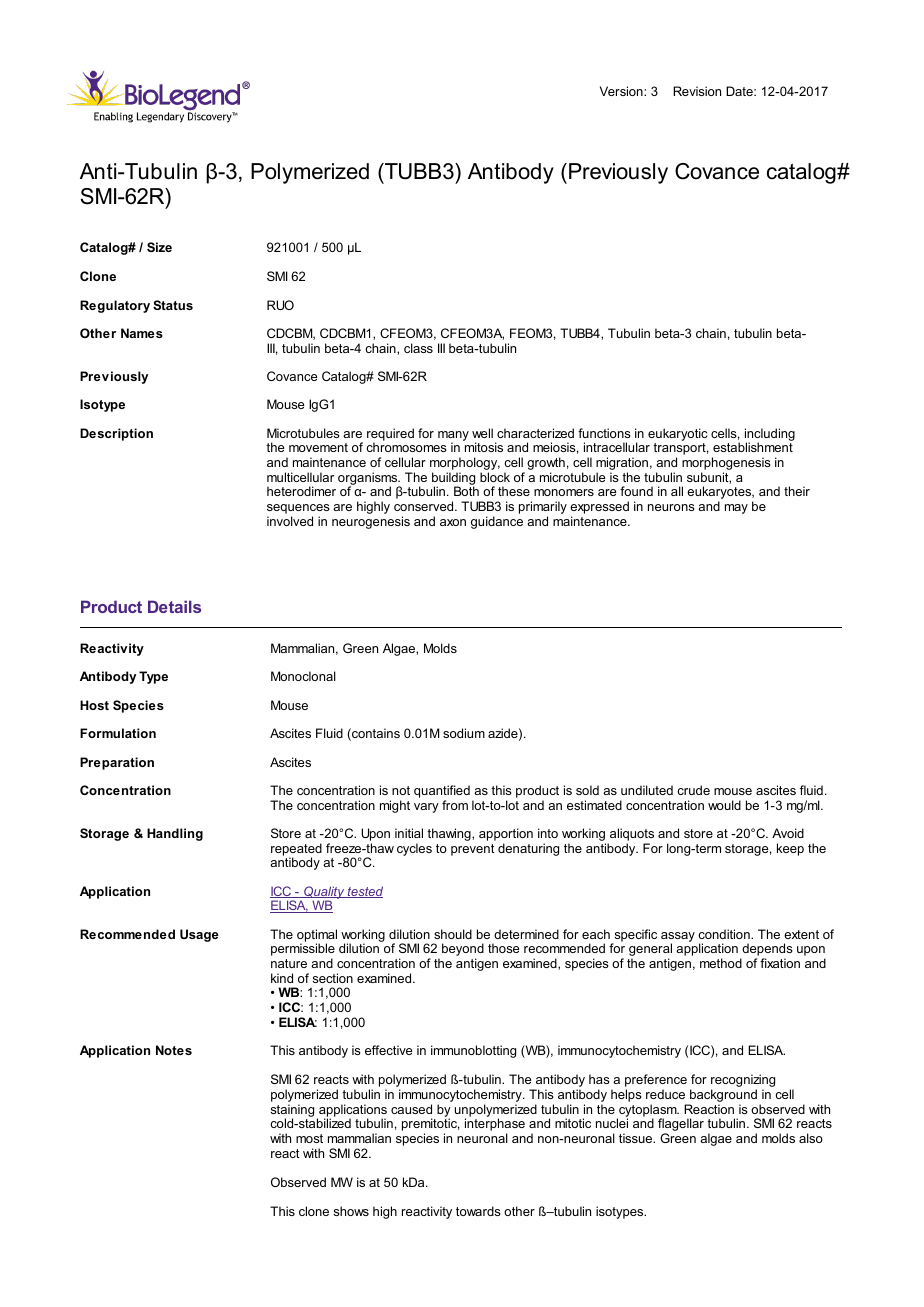 The image size is (924, 1307). Describe the element at coordinates (159, 247) in the image. I see `Size` at that location.
